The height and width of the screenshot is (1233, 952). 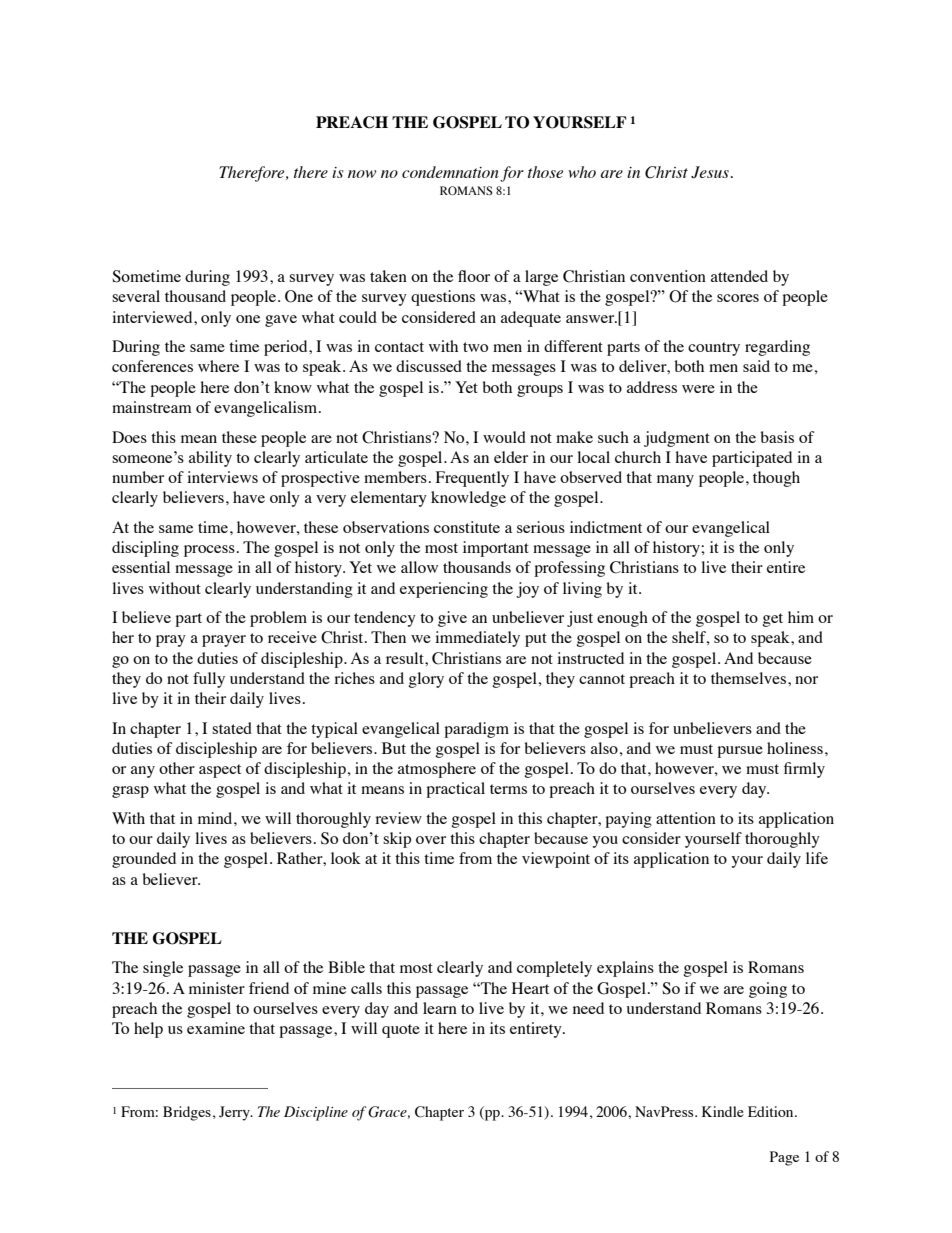 What do you see at coordinates (710, 172) in the screenshot?
I see `Jesus` at bounding box center [710, 172].
